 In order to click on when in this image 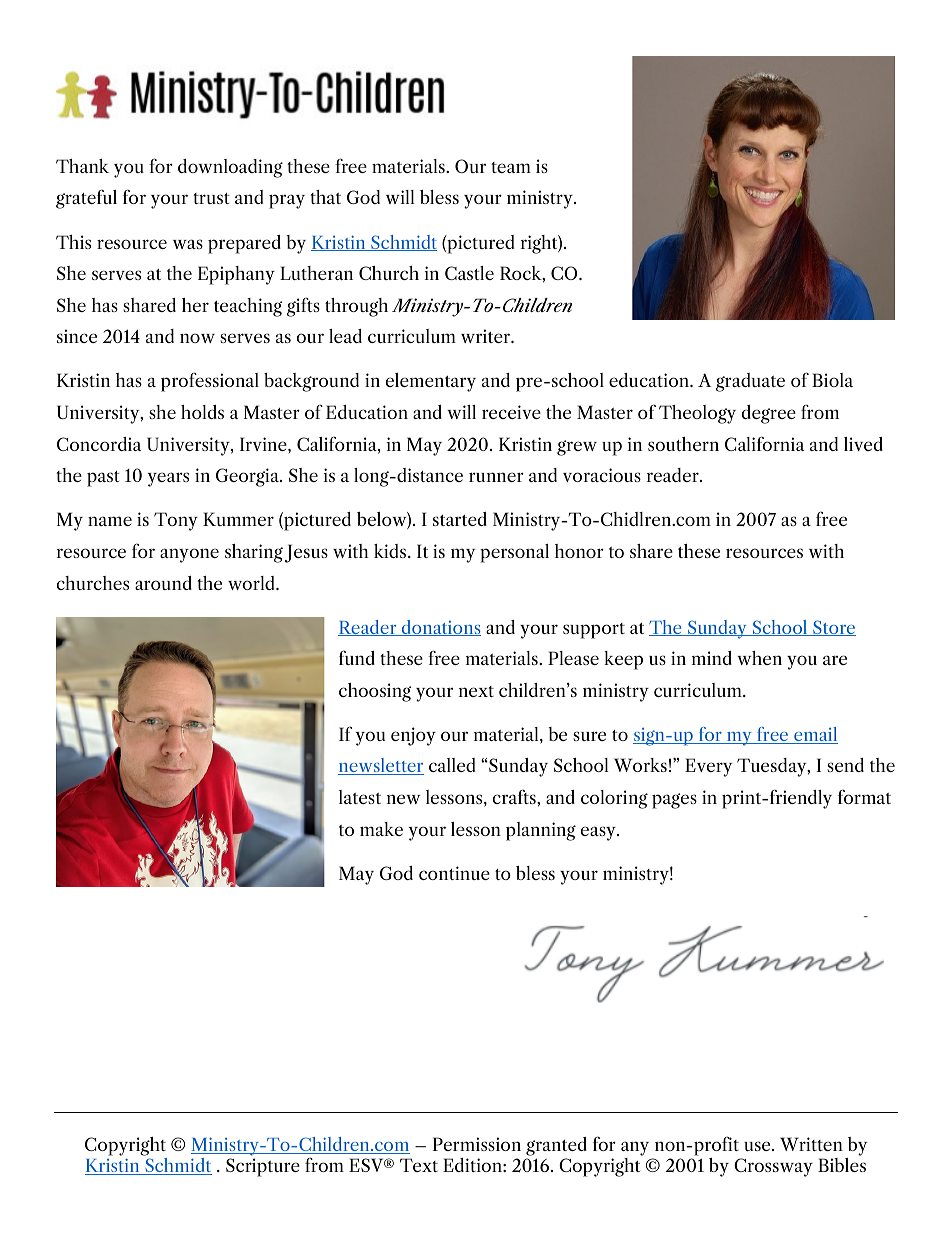, I will do `click(759, 658)`.
